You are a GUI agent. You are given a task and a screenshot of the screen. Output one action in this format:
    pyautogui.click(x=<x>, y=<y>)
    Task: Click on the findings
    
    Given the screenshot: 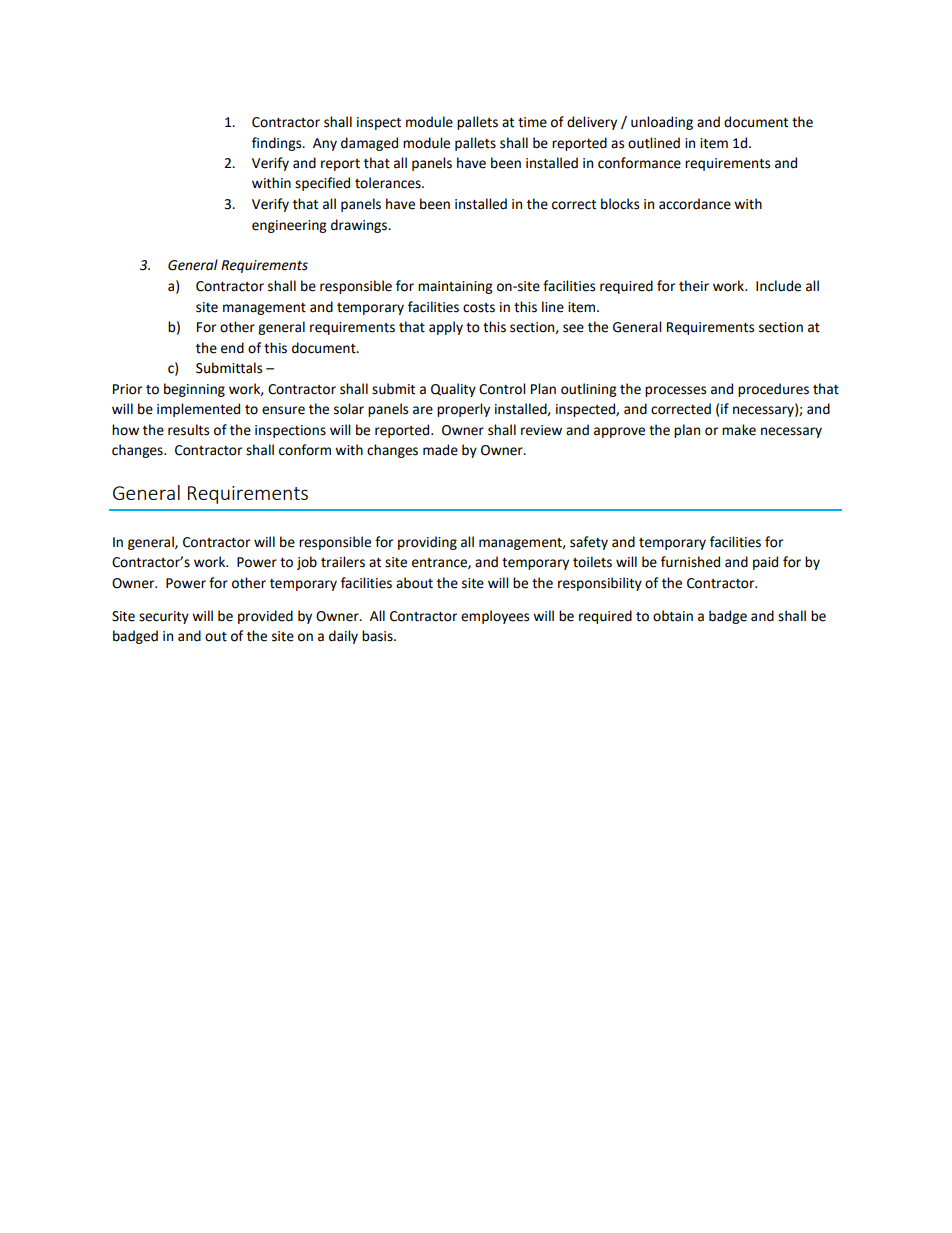 What is the action you would take?
    pyautogui.click(x=278, y=144)
